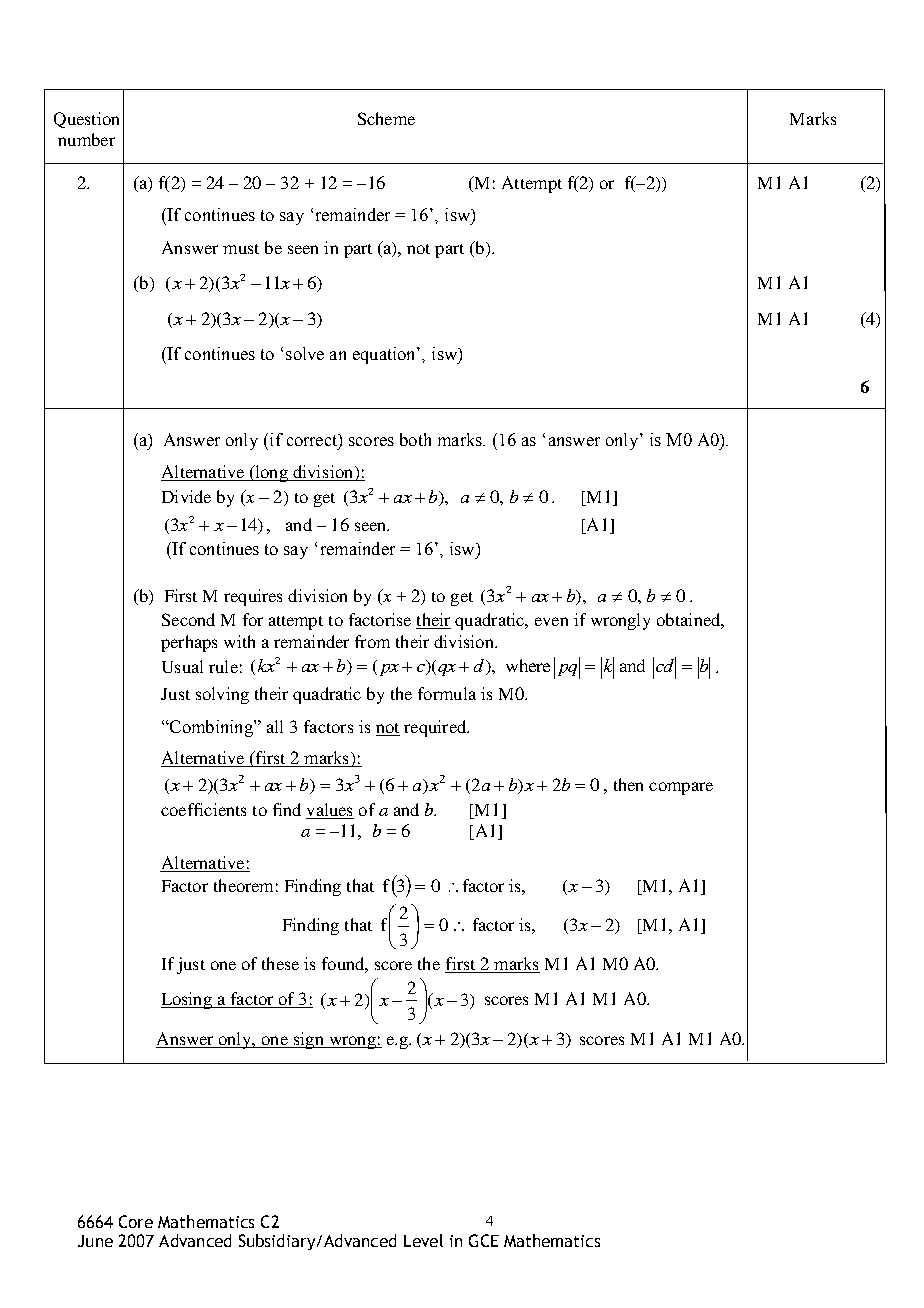  I want to click on June, so click(95, 1241).
